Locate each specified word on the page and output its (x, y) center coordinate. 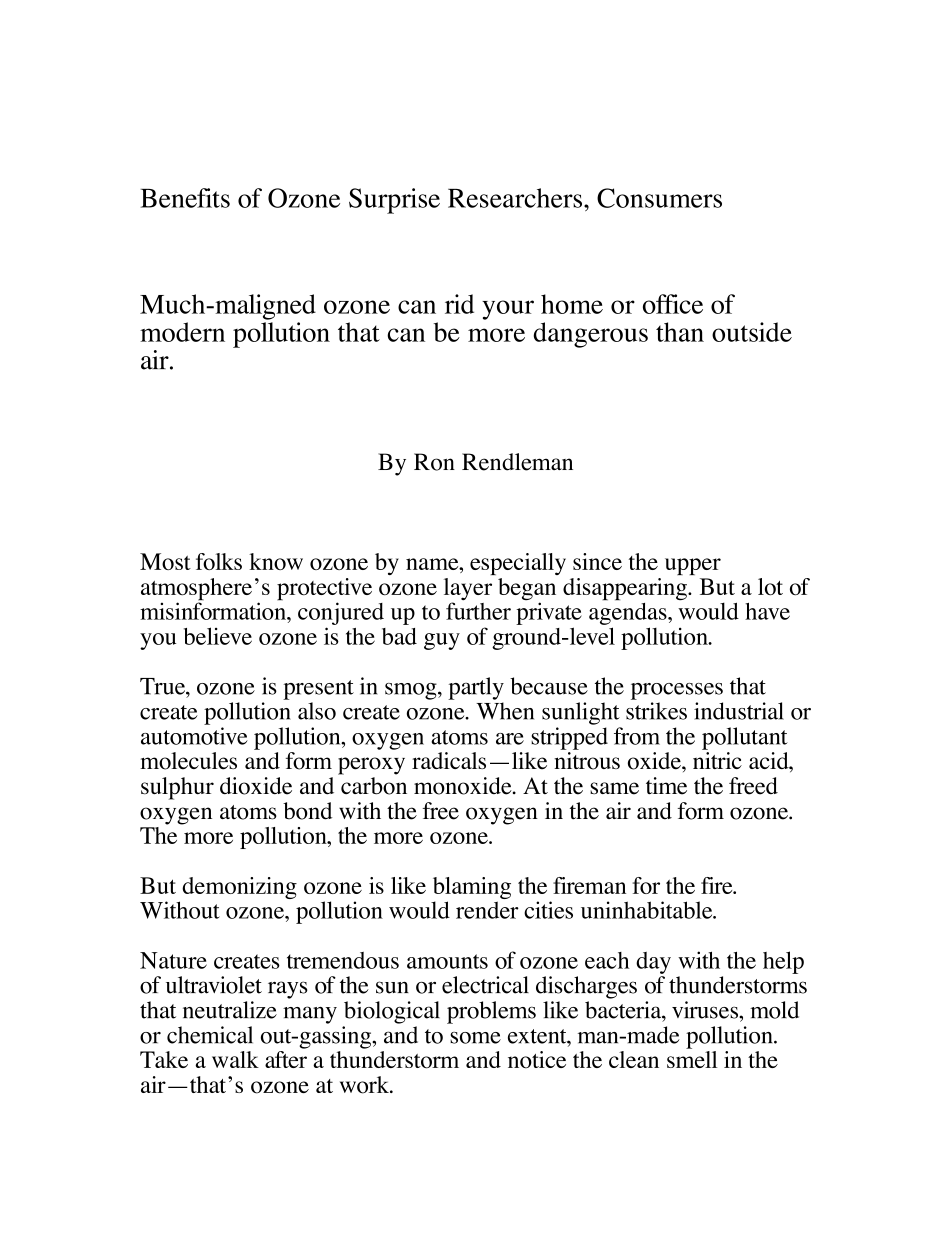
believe (218, 636)
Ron (434, 462)
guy (442, 641)
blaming (472, 889)
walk (235, 1059)
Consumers (659, 198)
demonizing (239, 888)
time (666, 786)
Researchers (516, 198)
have (767, 611)
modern (182, 332)
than (680, 332)
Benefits (185, 198)
